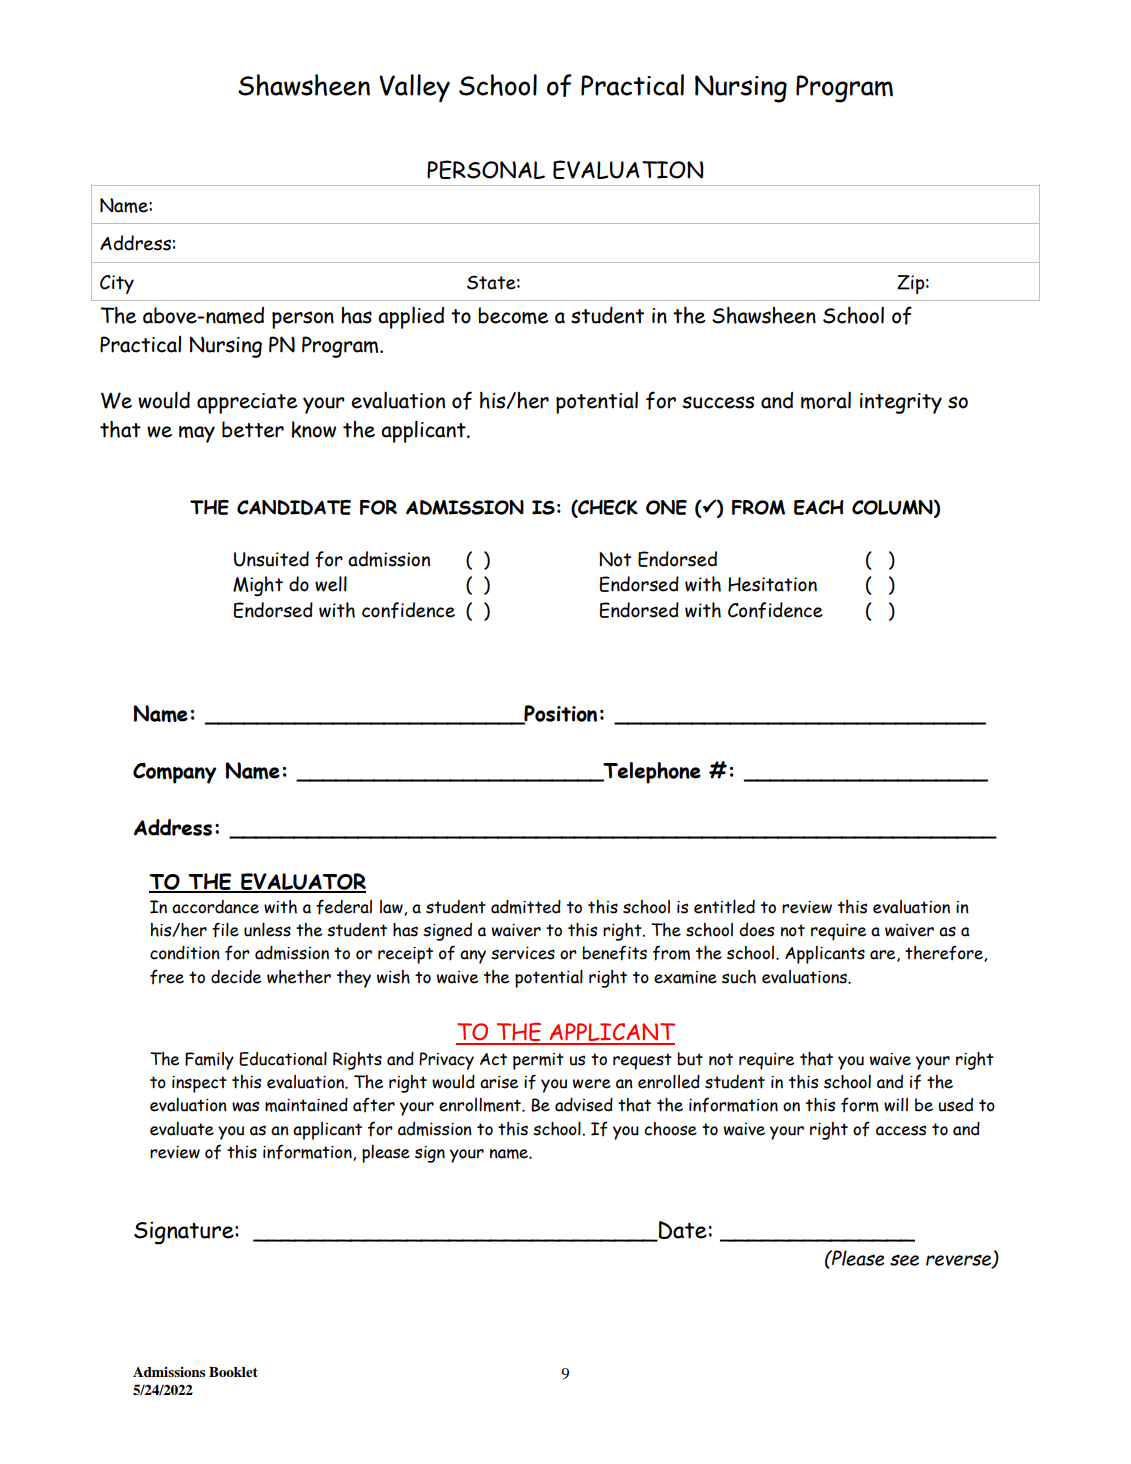  I want to click on permit, so click(538, 1061).
